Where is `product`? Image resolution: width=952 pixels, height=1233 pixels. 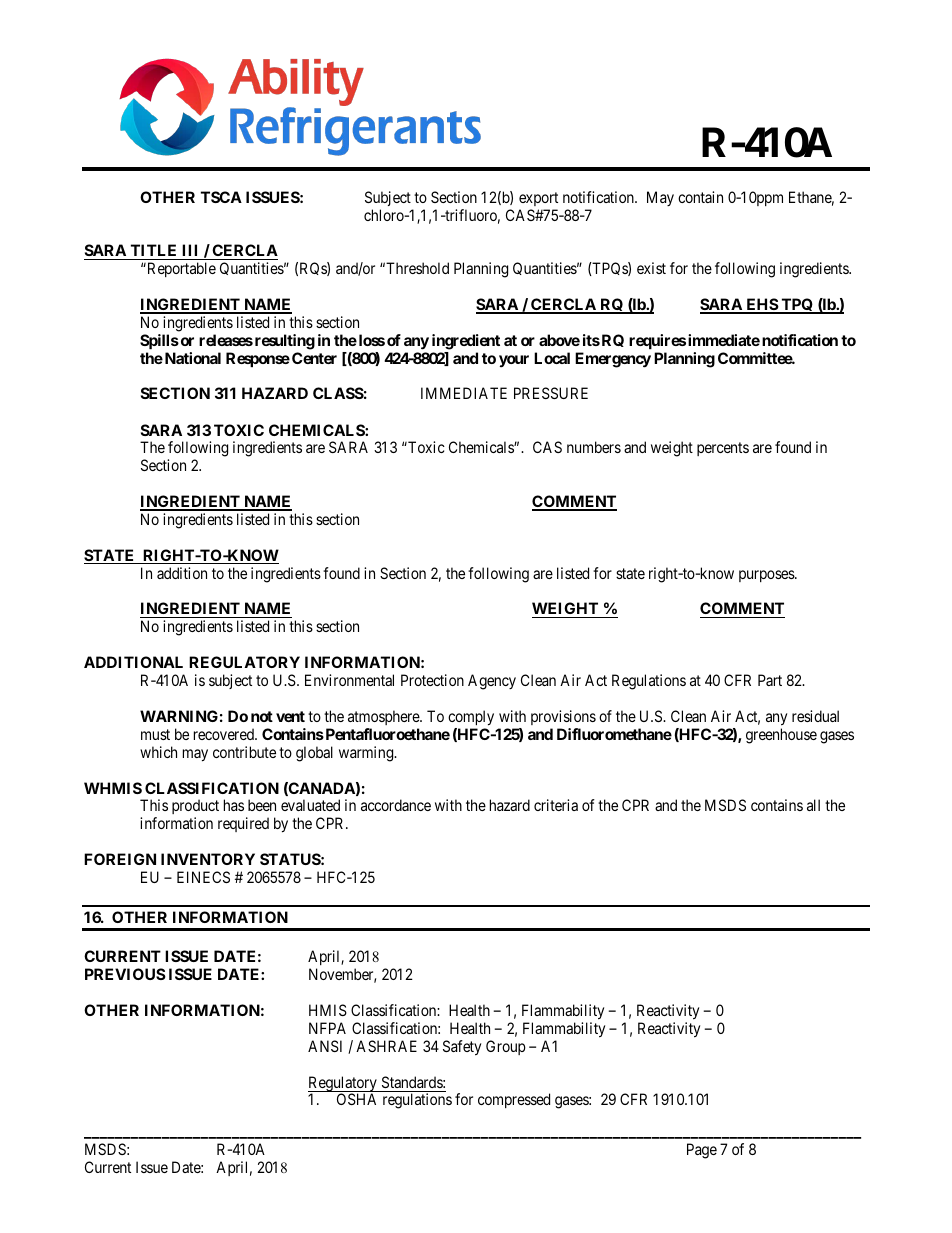
product is located at coordinates (195, 808).
